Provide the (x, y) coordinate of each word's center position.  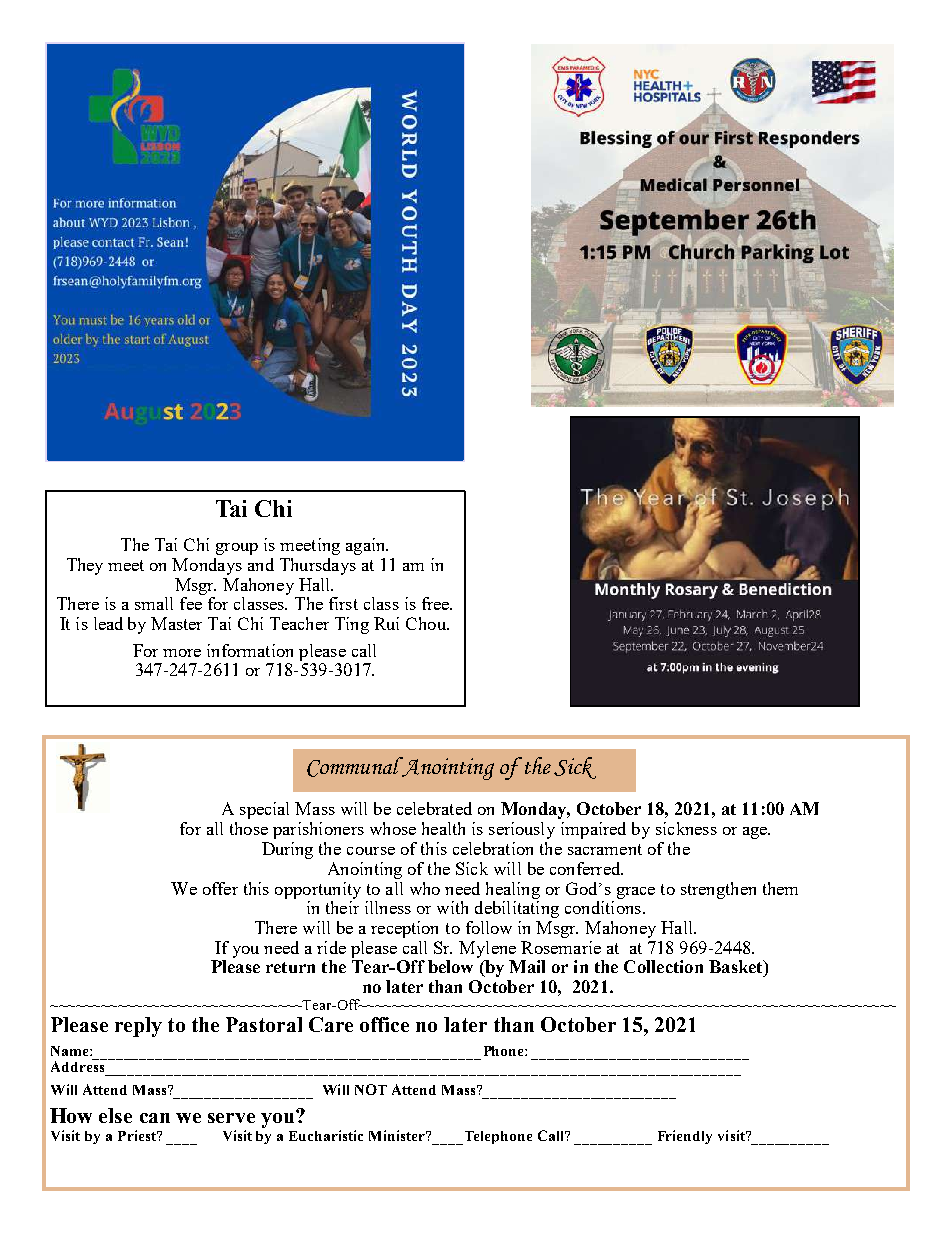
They (85, 566)
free (437, 603)
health (443, 828)
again (367, 546)
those (249, 828)
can (155, 1118)
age (756, 833)
